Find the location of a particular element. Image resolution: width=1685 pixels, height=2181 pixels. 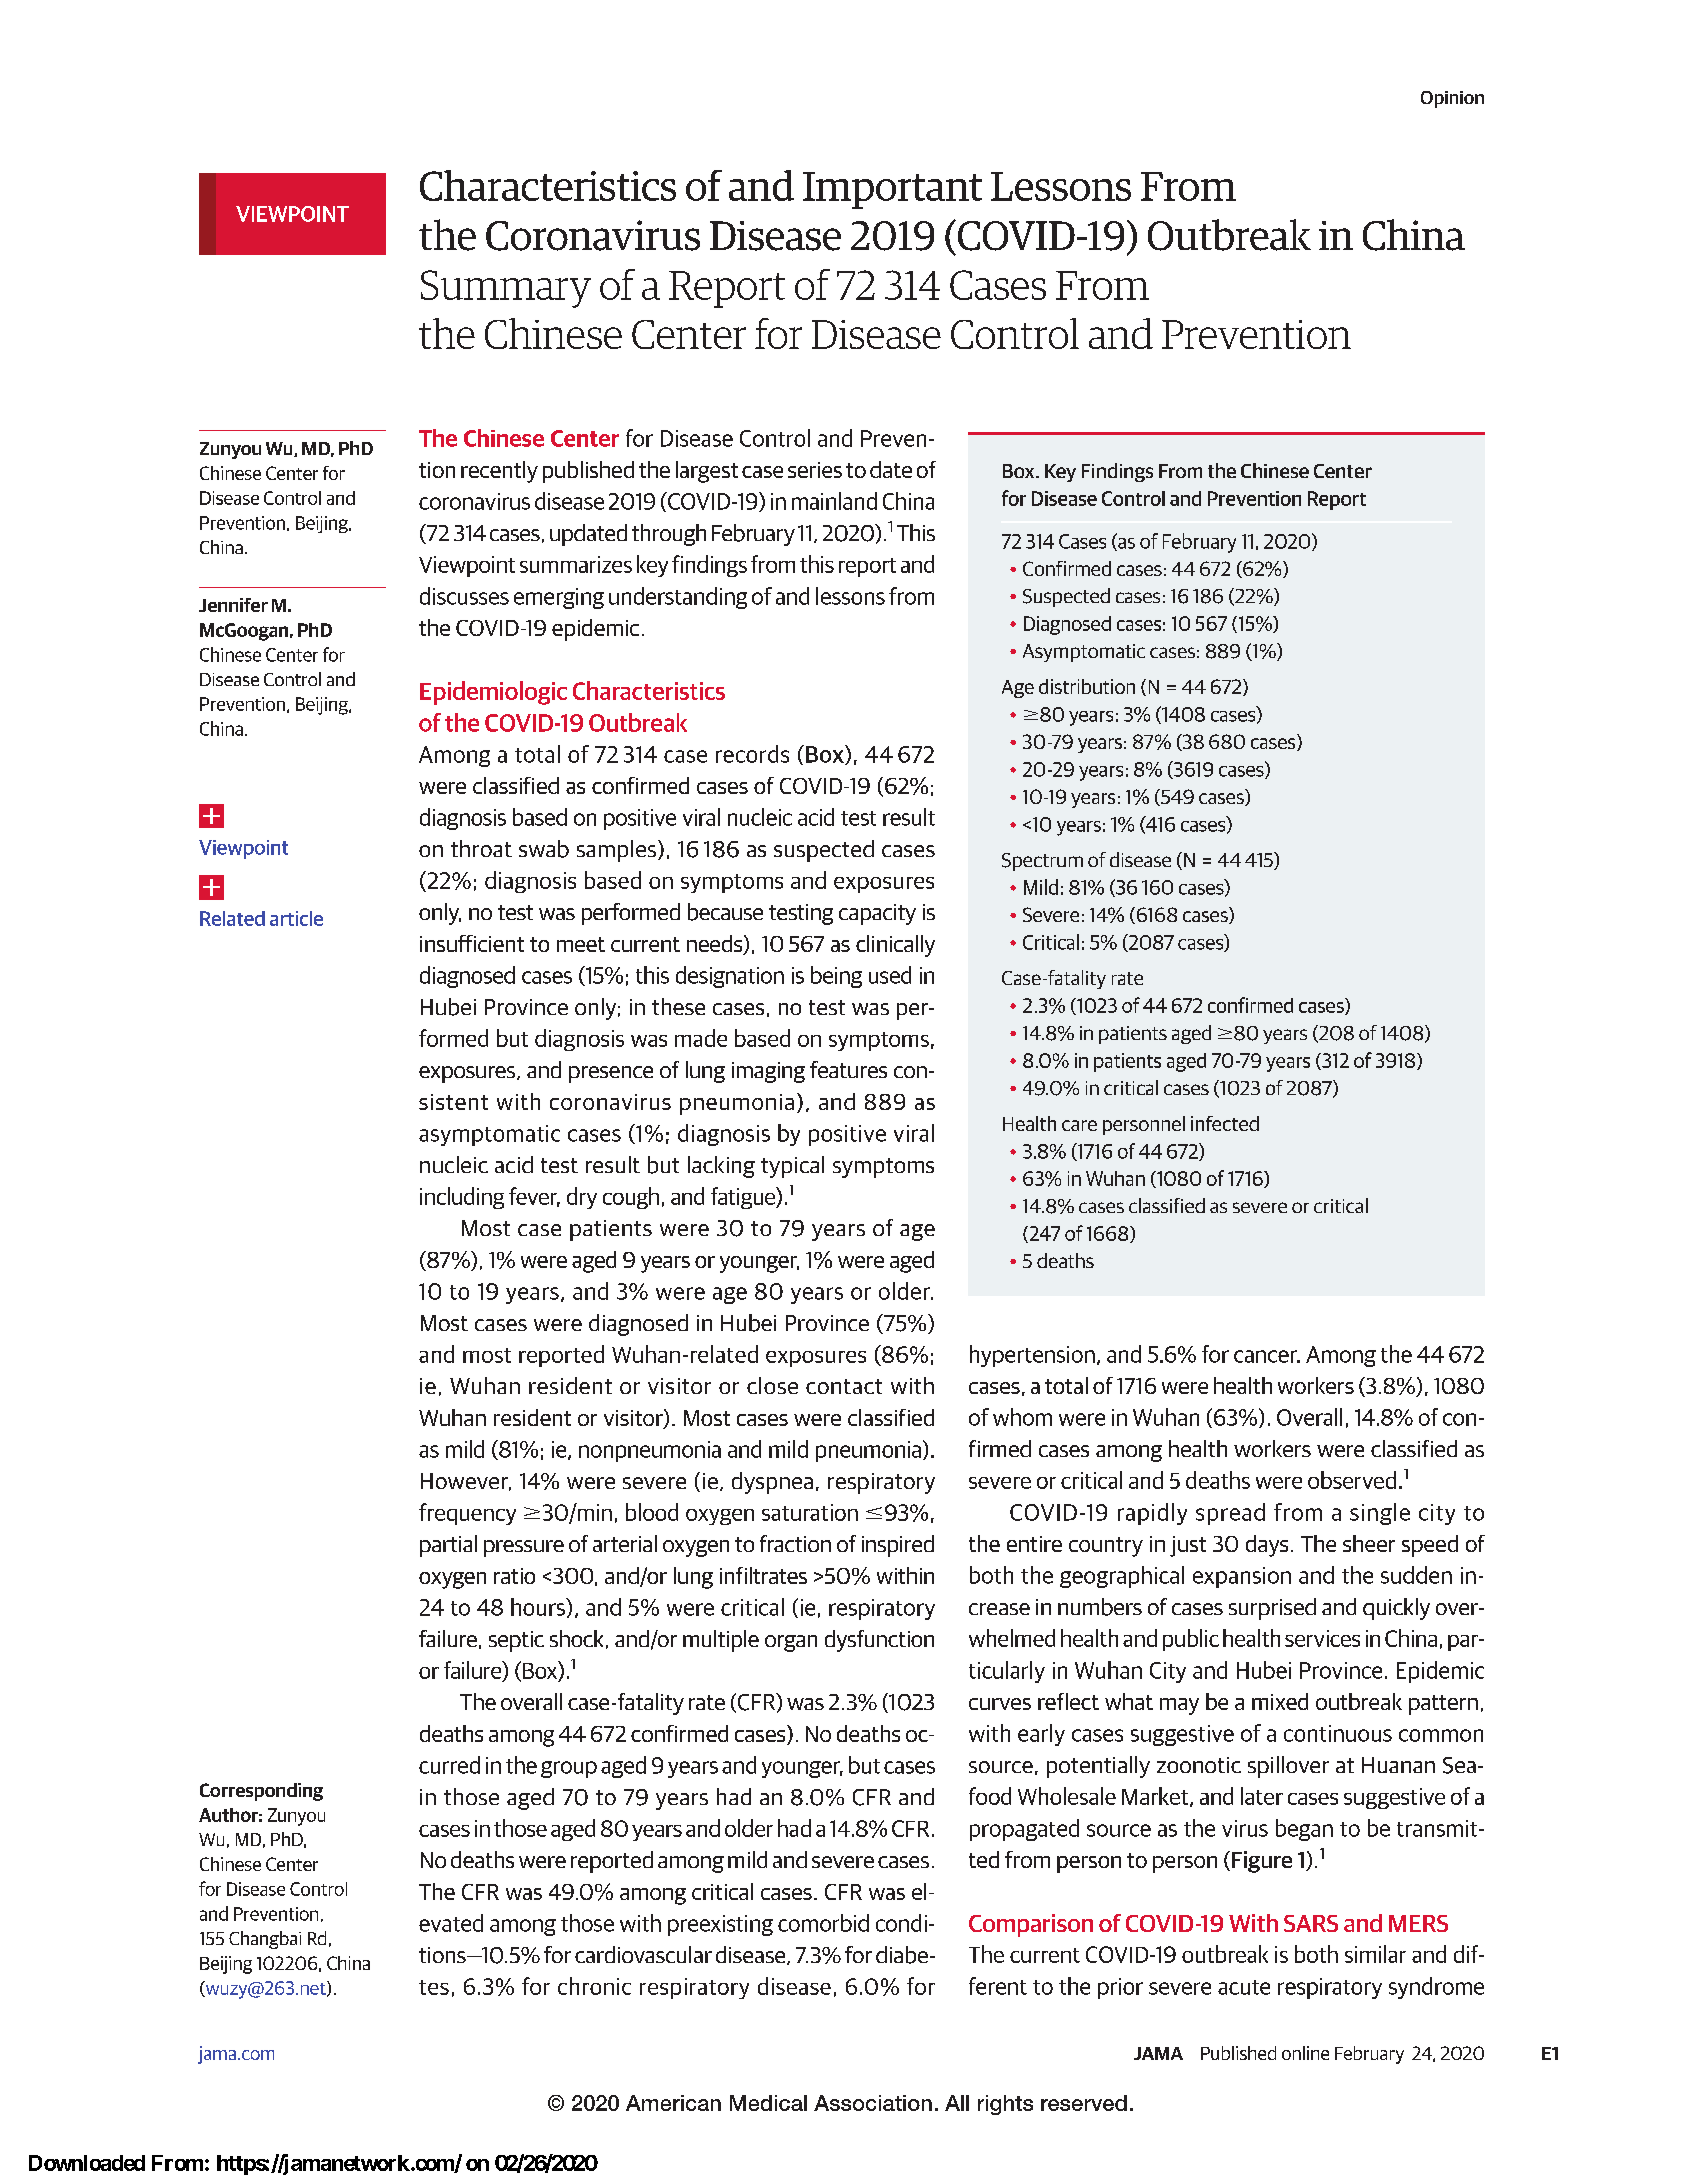

Spectrum is located at coordinates (1042, 862).
